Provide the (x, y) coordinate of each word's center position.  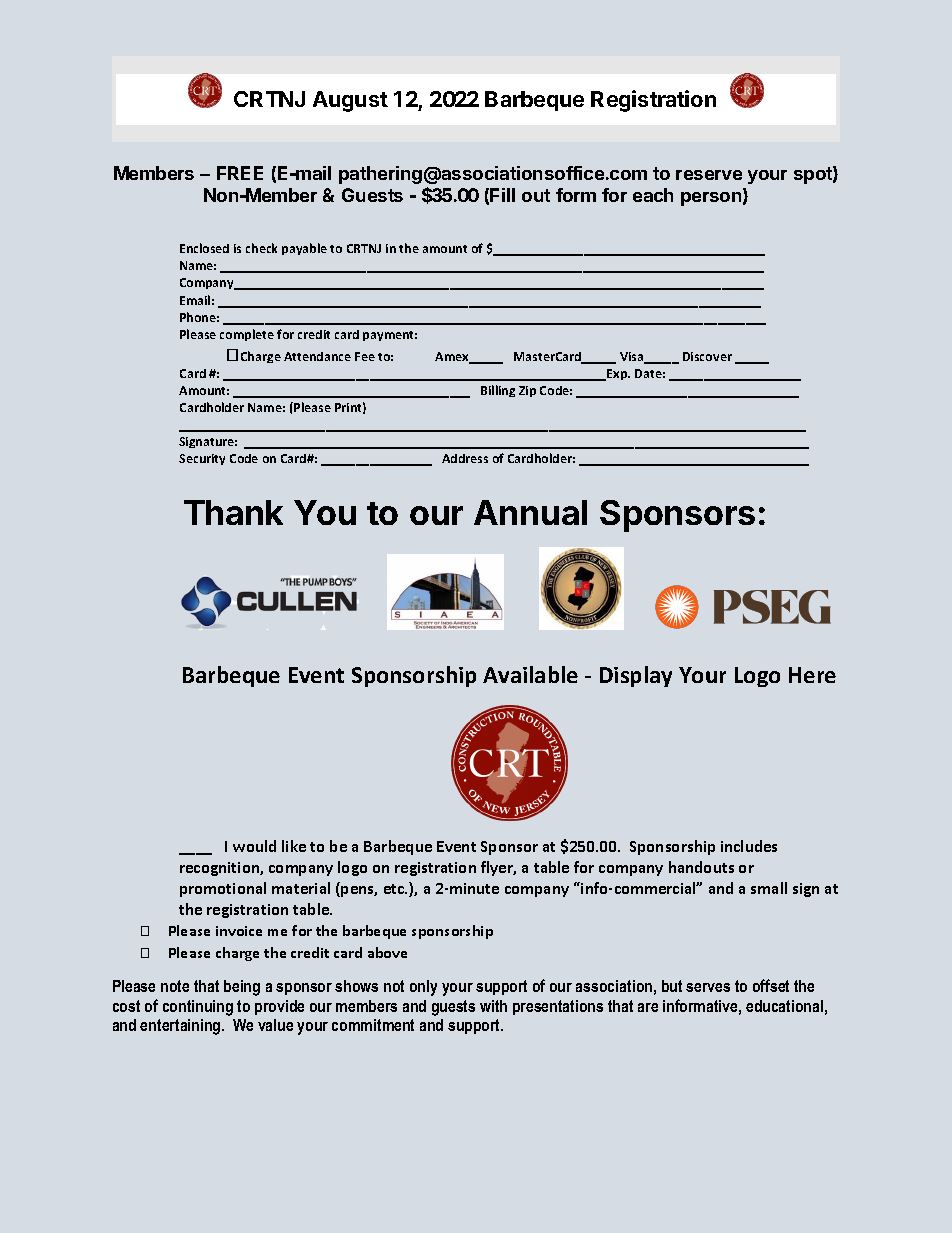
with (493, 1006)
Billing (498, 391)
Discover (707, 356)
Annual (530, 512)
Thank (233, 512)
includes (749, 846)
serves (708, 987)
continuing (198, 1008)
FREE (240, 173)
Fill (502, 195)
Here (812, 675)
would (254, 846)
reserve (709, 175)
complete (247, 335)
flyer (498, 868)
